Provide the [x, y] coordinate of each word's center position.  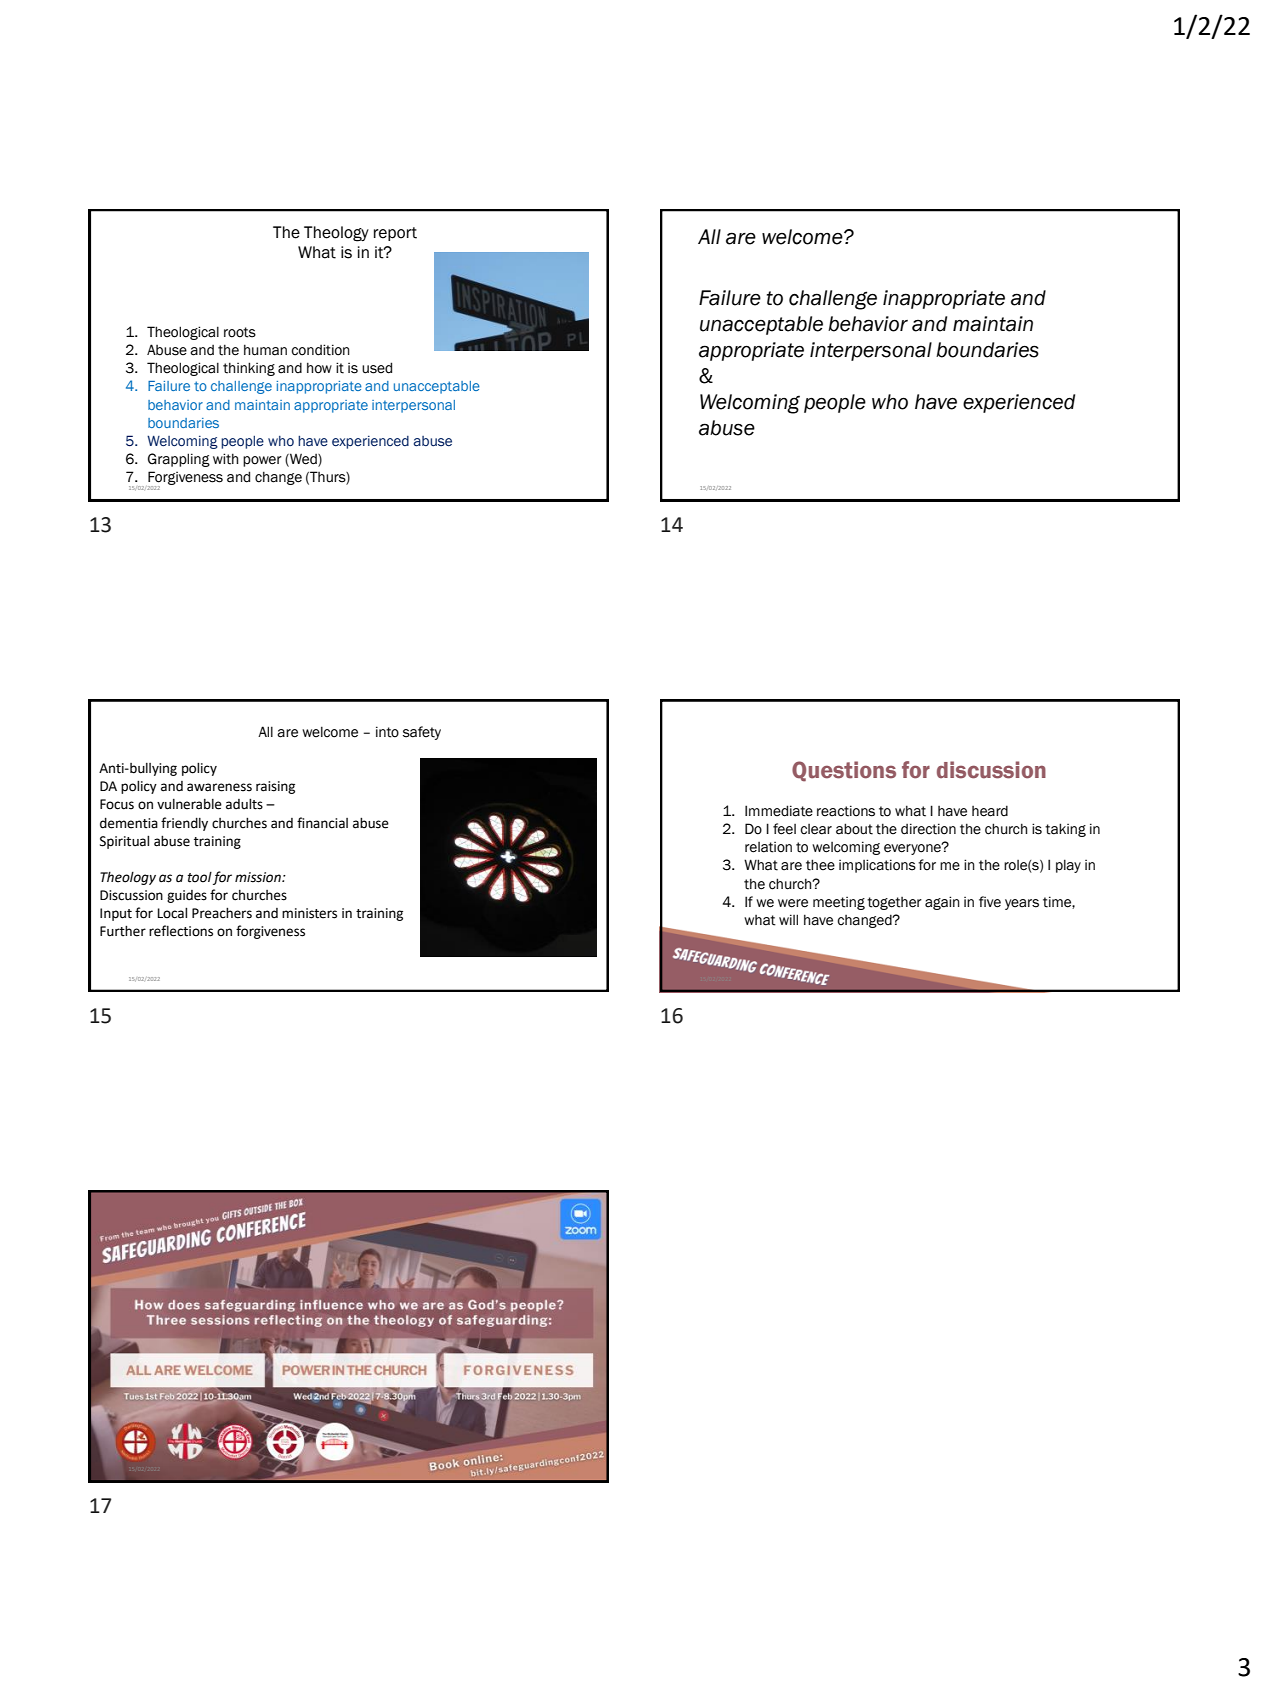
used [377, 368]
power [262, 461]
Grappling [179, 460]
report [395, 234]
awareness [219, 787]
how [319, 368]
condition [320, 350]
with [225, 459]
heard [990, 811]
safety [422, 733]
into [387, 732]
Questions [844, 771]
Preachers [222, 913]
